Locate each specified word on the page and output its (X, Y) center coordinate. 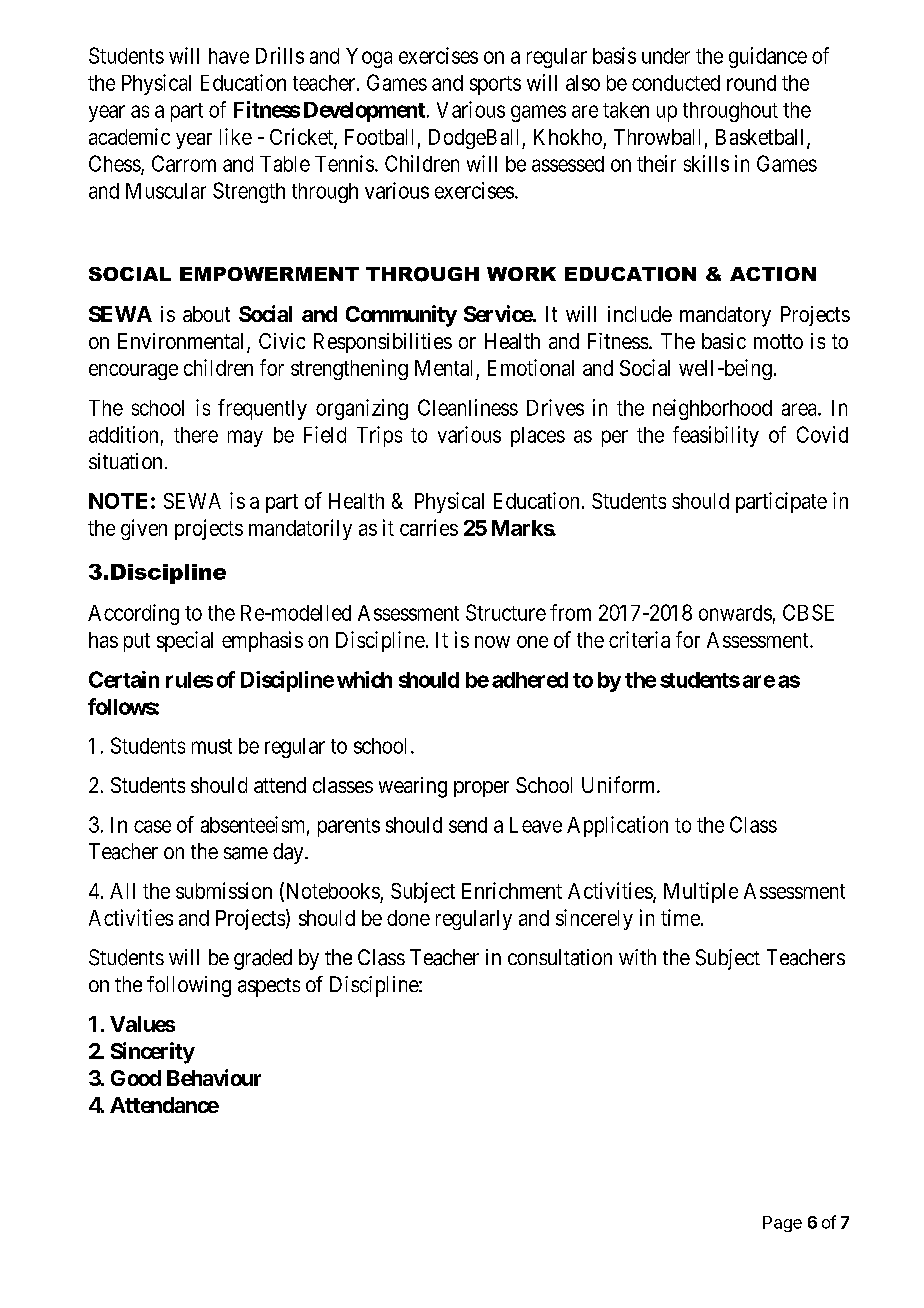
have (229, 56)
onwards (735, 613)
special (185, 641)
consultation (560, 957)
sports (495, 85)
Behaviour (214, 1077)
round (751, 83)
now (492, 642)
